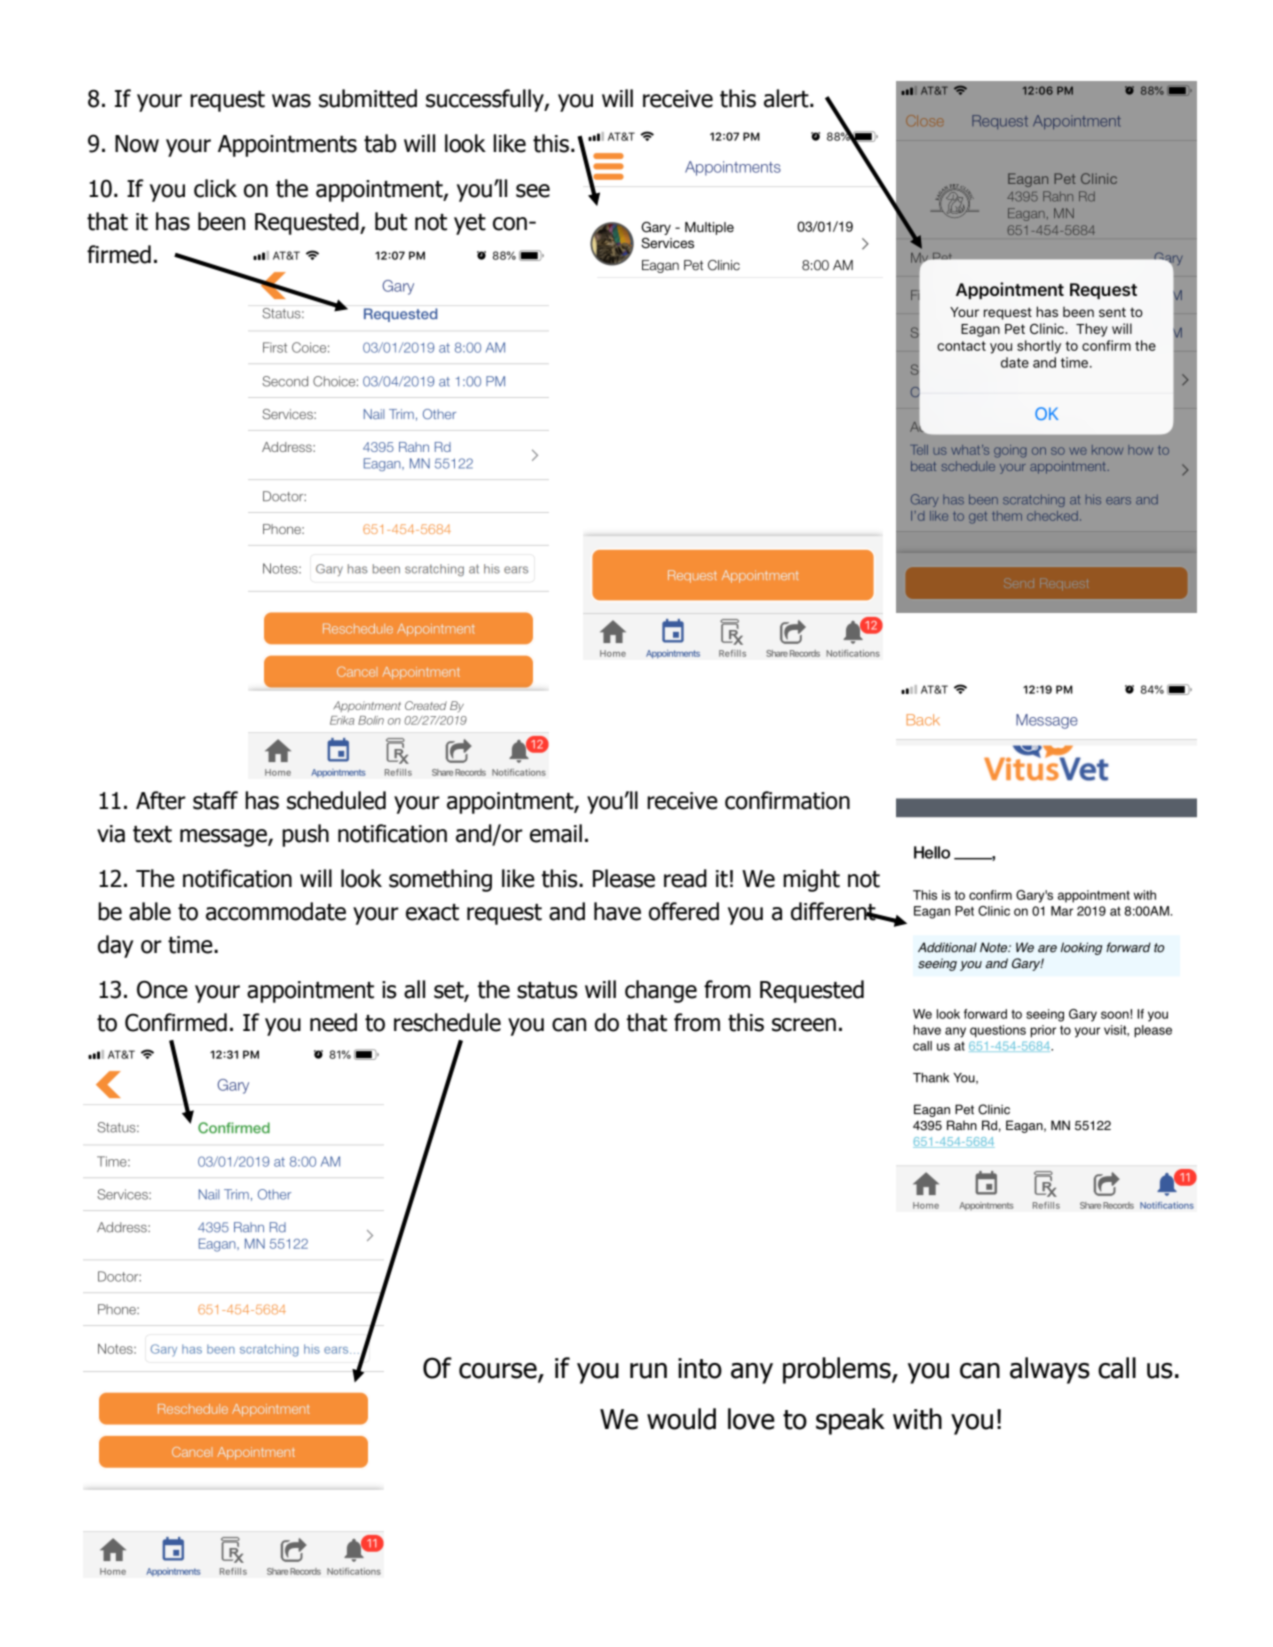 The width and height of the screenshot is (1273, 1647). Describe the element at coordinates (648, 1371) in the screenshot. I see `run` at that location.
